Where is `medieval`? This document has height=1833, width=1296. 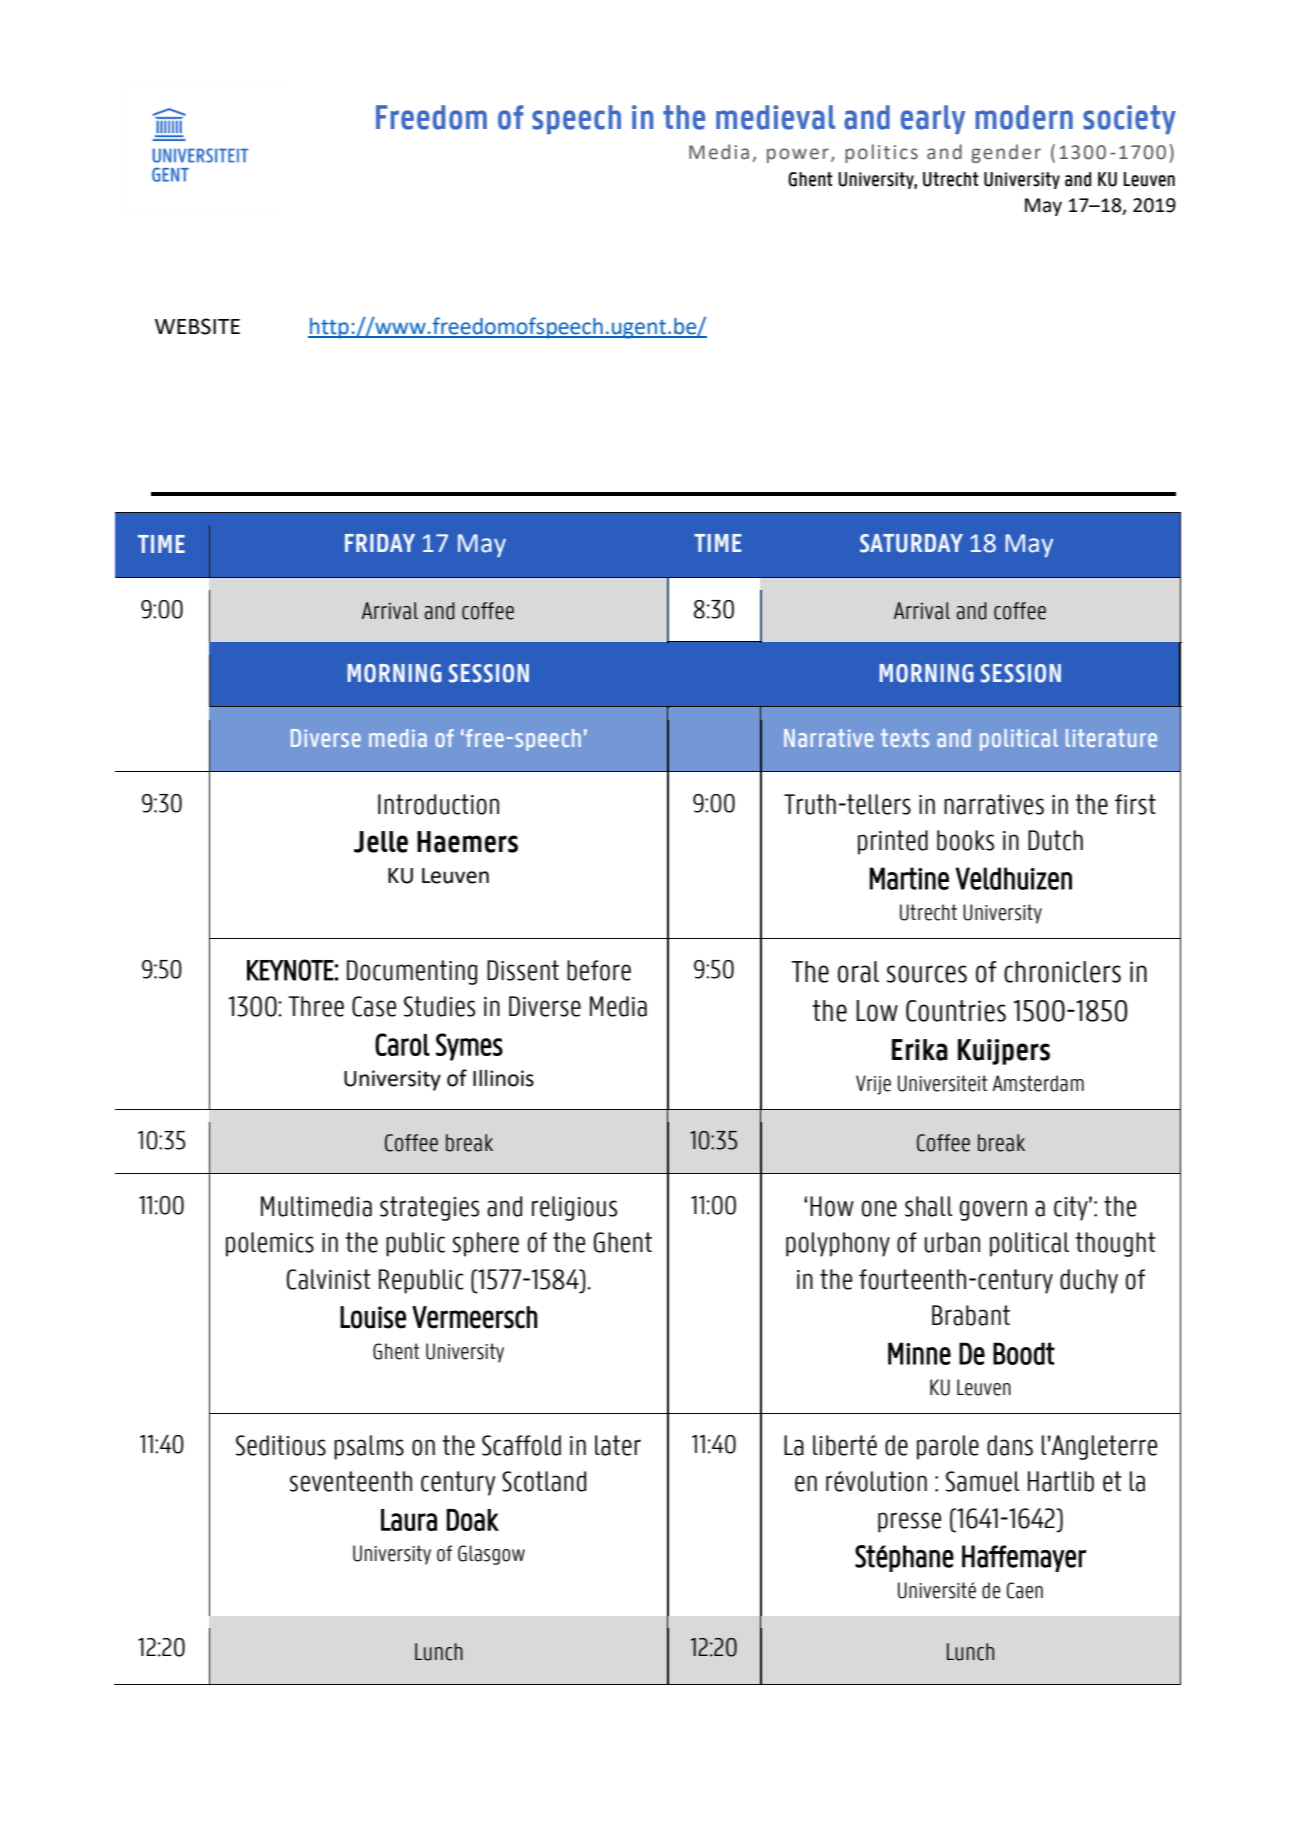 medieval is located at coordinates (775, 117).
